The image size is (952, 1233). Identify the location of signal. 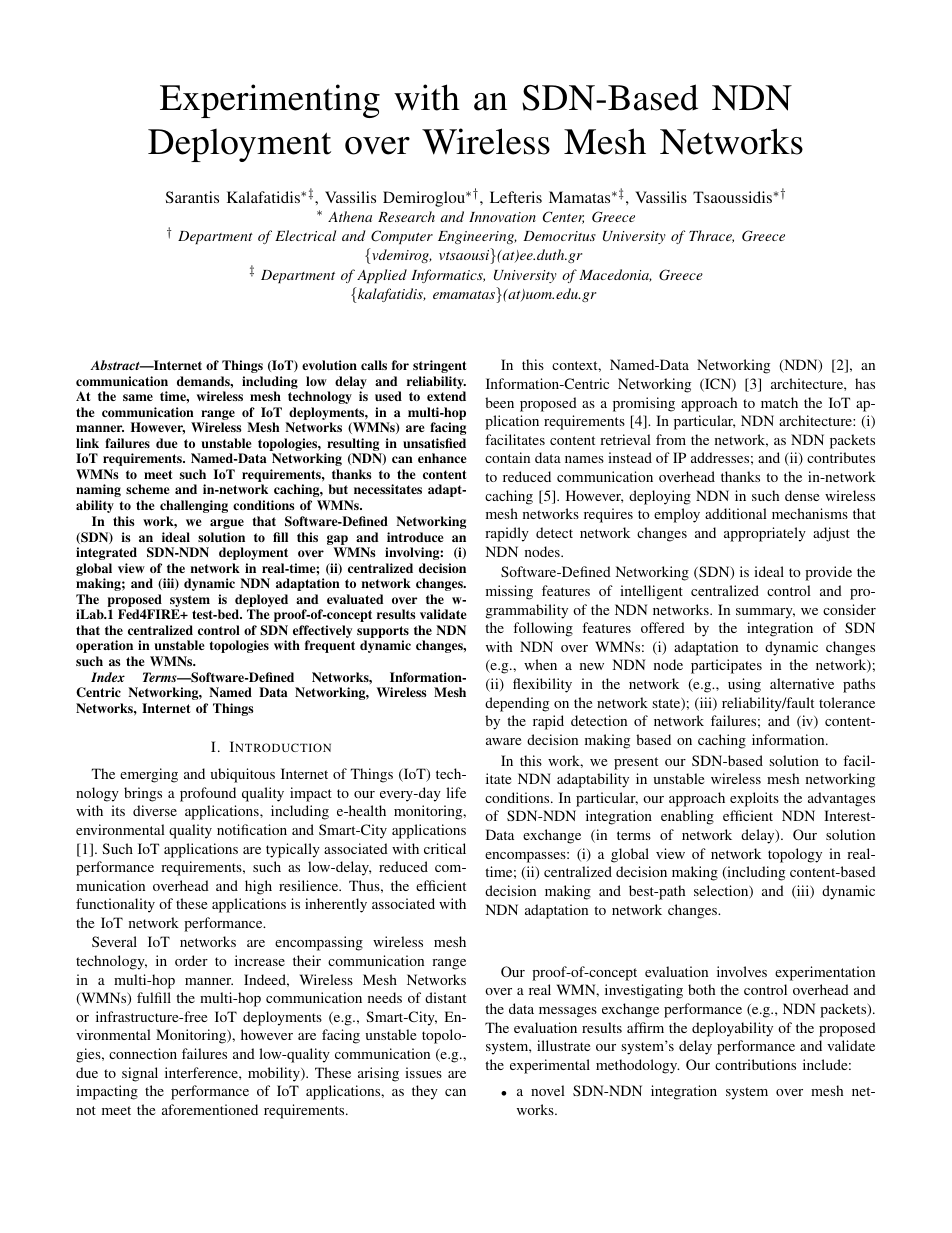
(140, 1074).
